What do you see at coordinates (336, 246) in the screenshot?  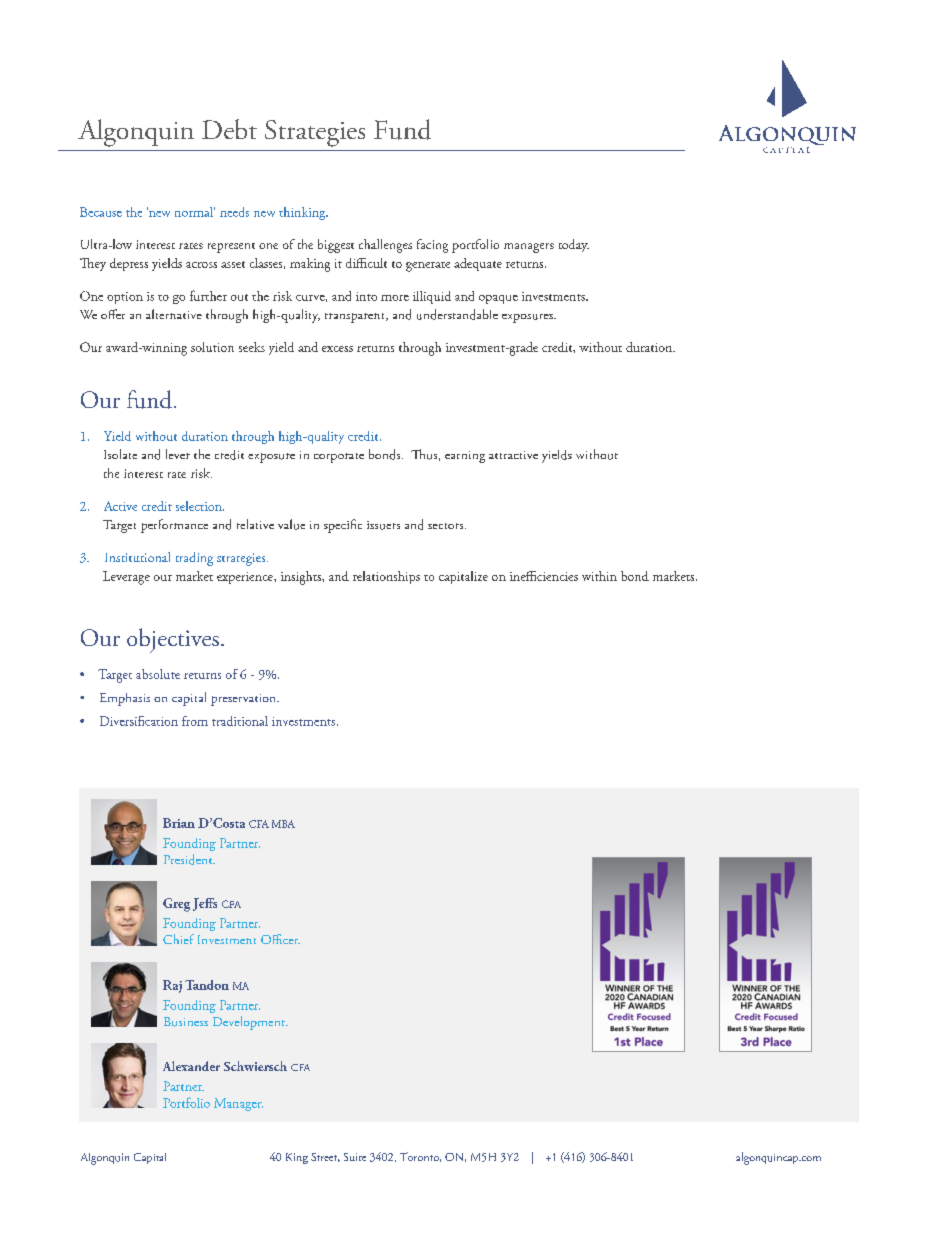 I see `biggest` at bounding box center [336, 246].
